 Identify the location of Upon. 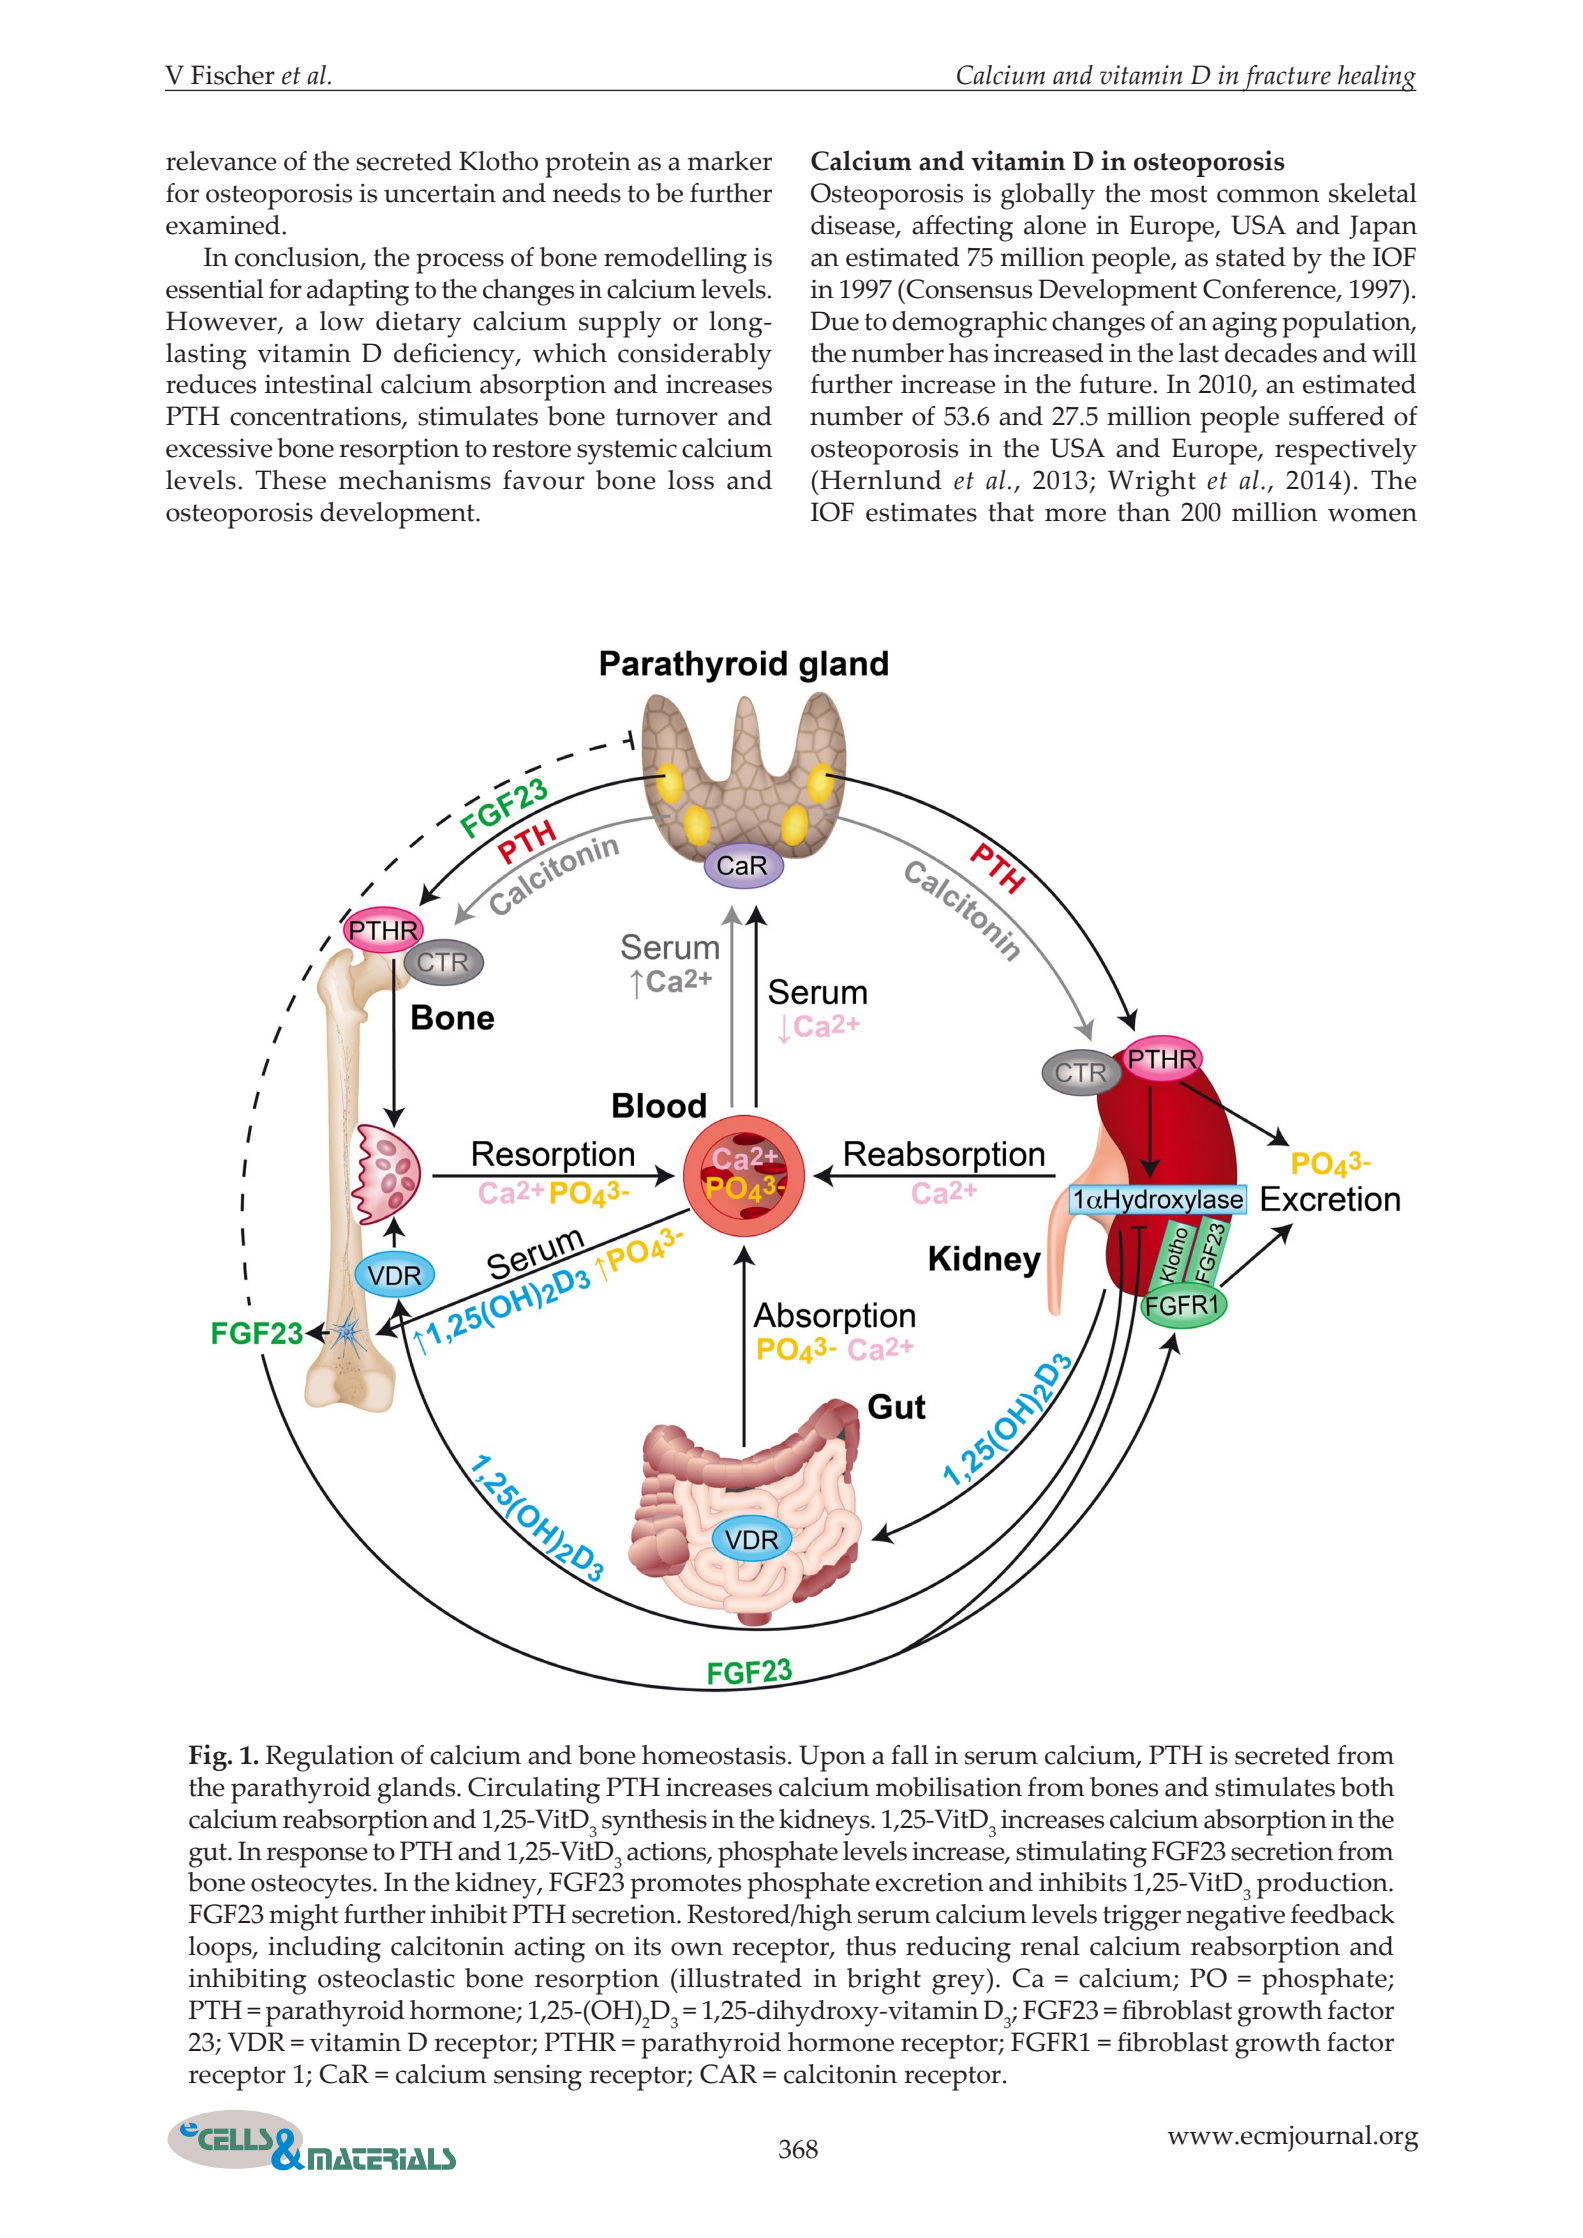
(832, 1758).
